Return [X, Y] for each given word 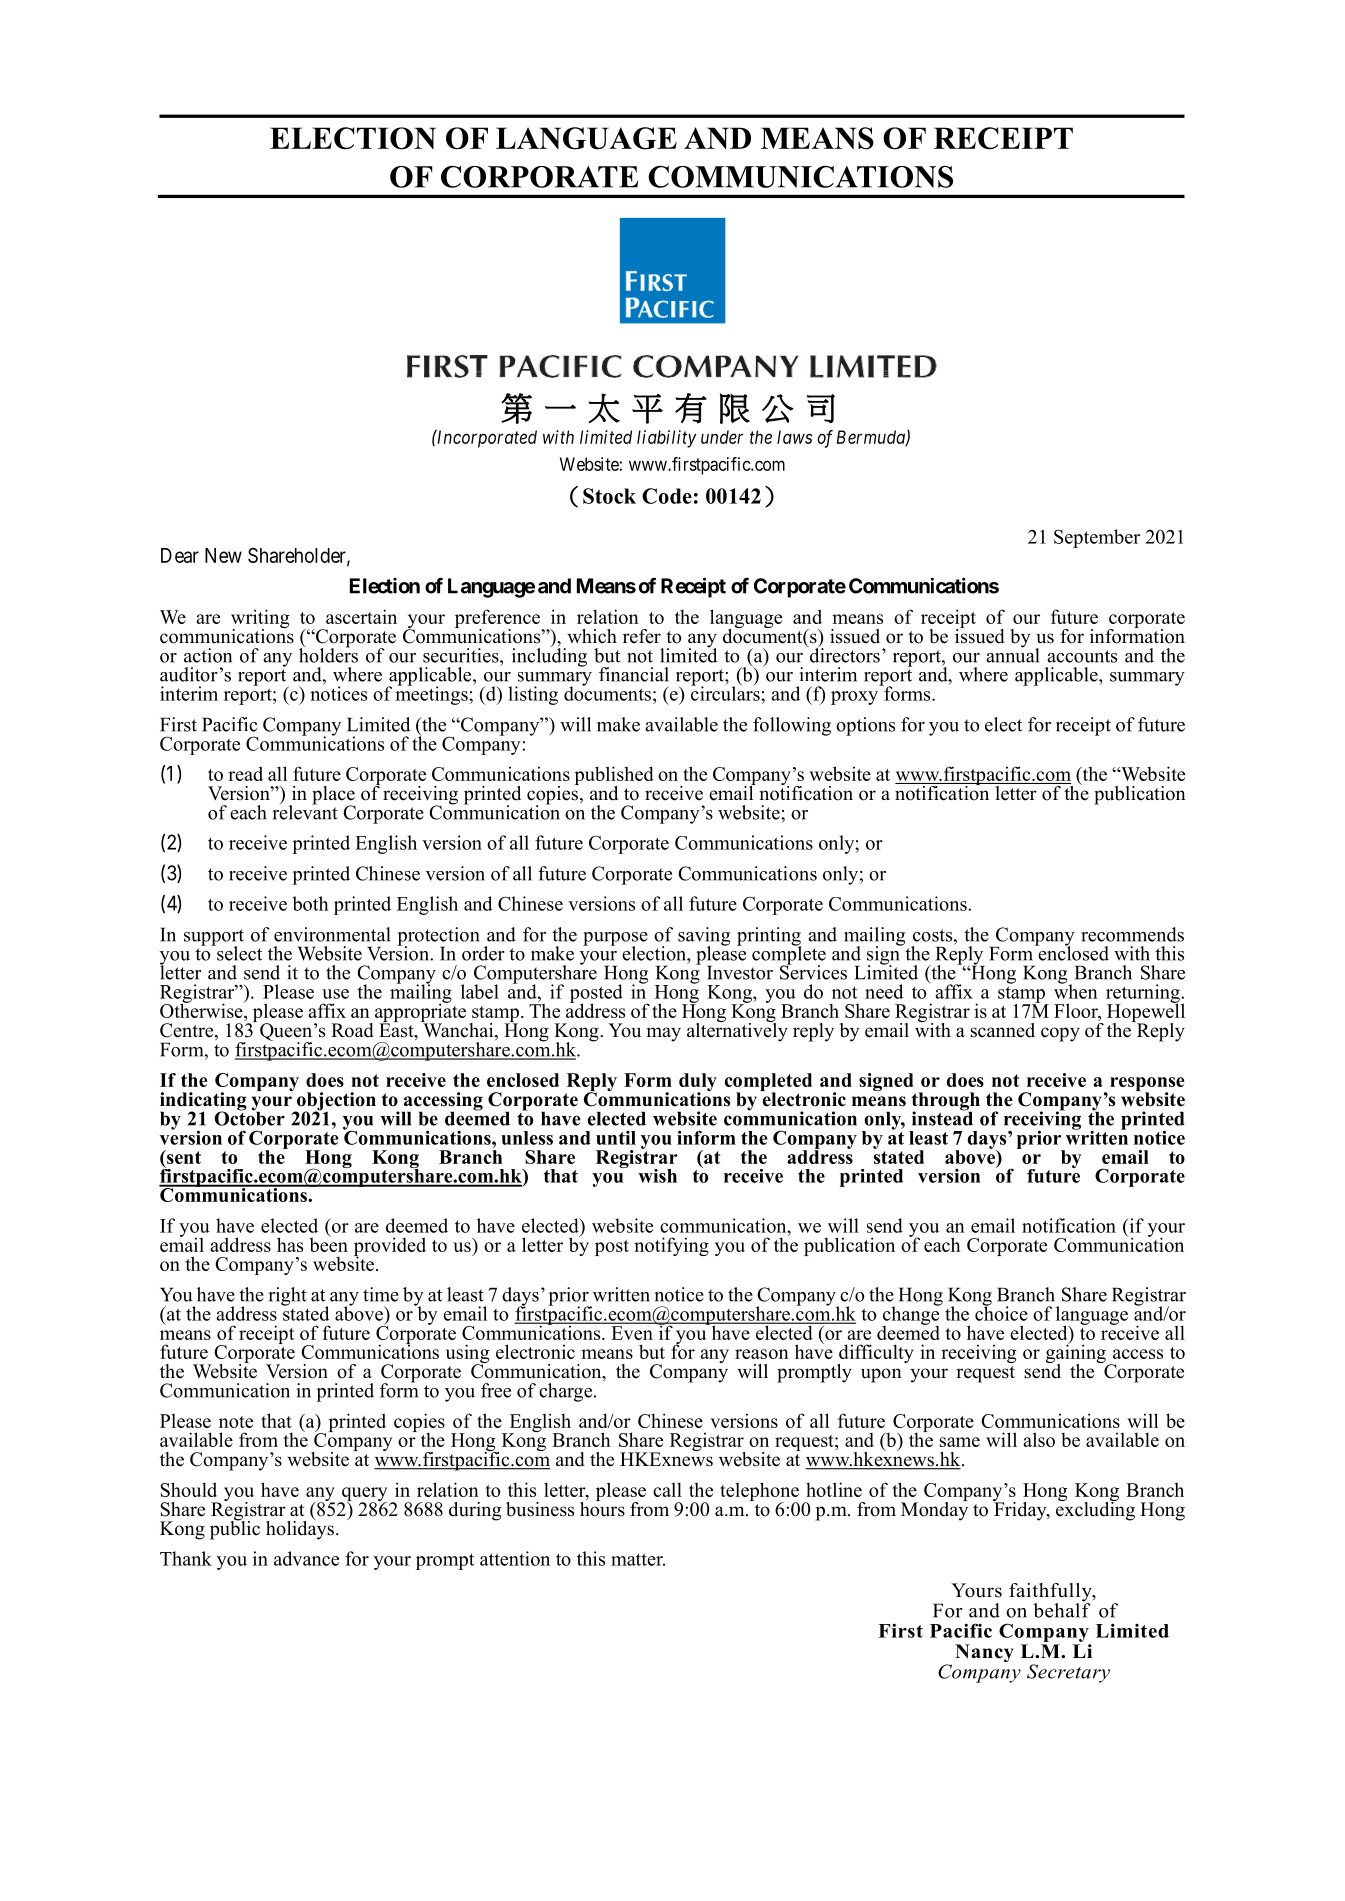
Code [667, 496]
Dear [180, 555]
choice [1001, 1312]
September [1097, 538]
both [310, 903]
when [1076, 990]
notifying [671, 1246]
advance [306, 1558]
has [290, 1244]
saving [704, 937]
